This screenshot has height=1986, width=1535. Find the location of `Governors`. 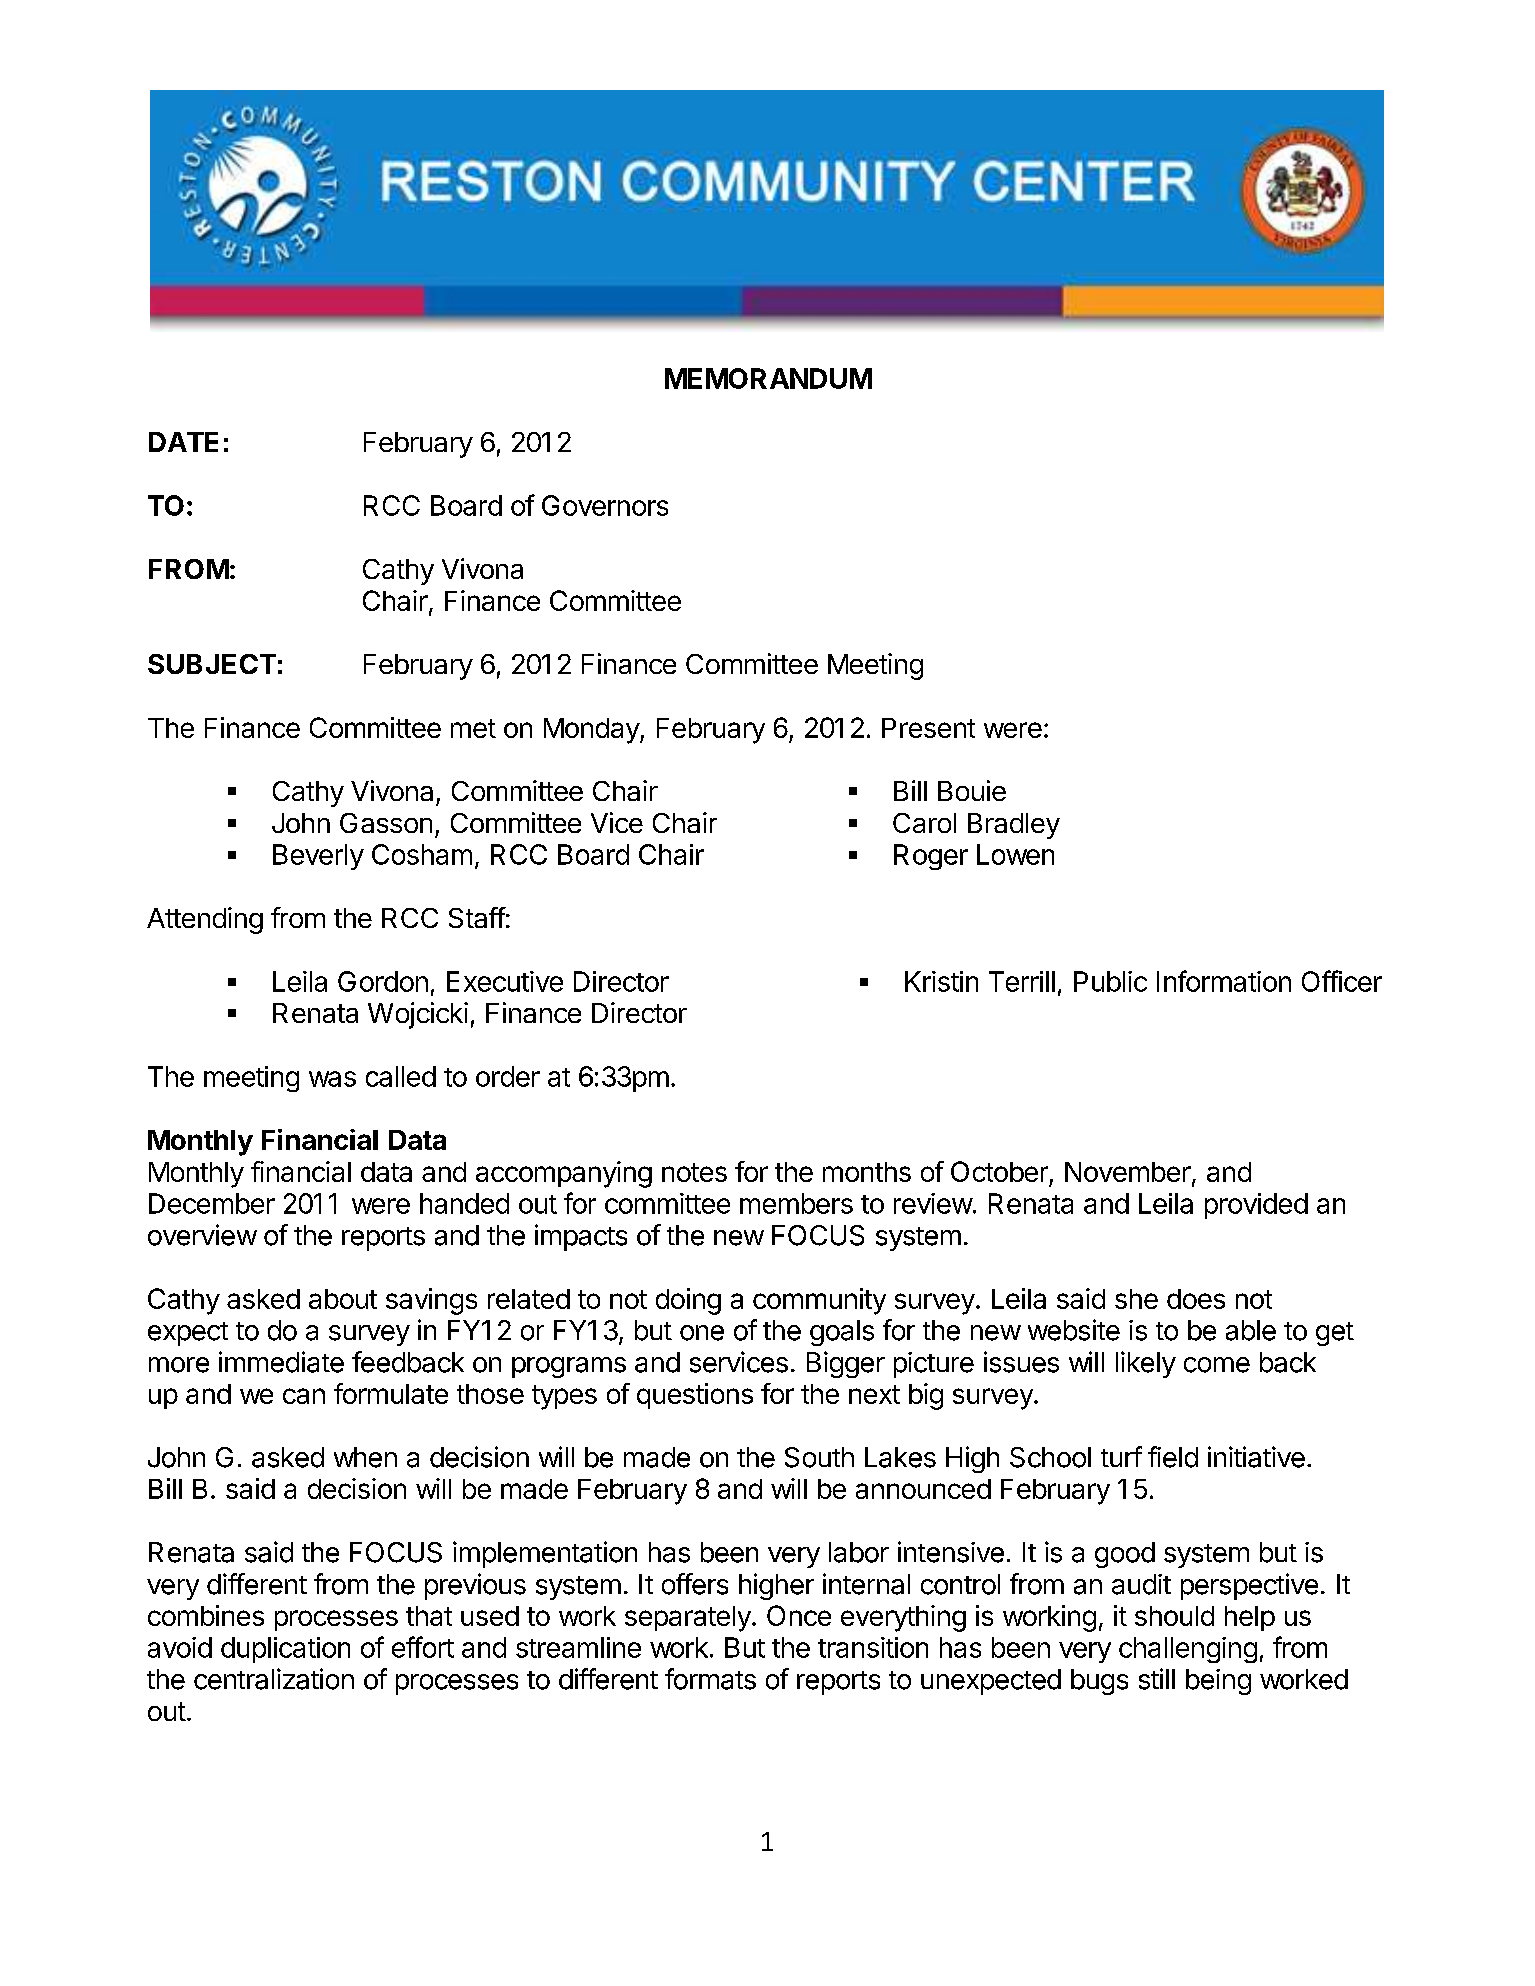

Governors is located at coordinates (605, 505).
